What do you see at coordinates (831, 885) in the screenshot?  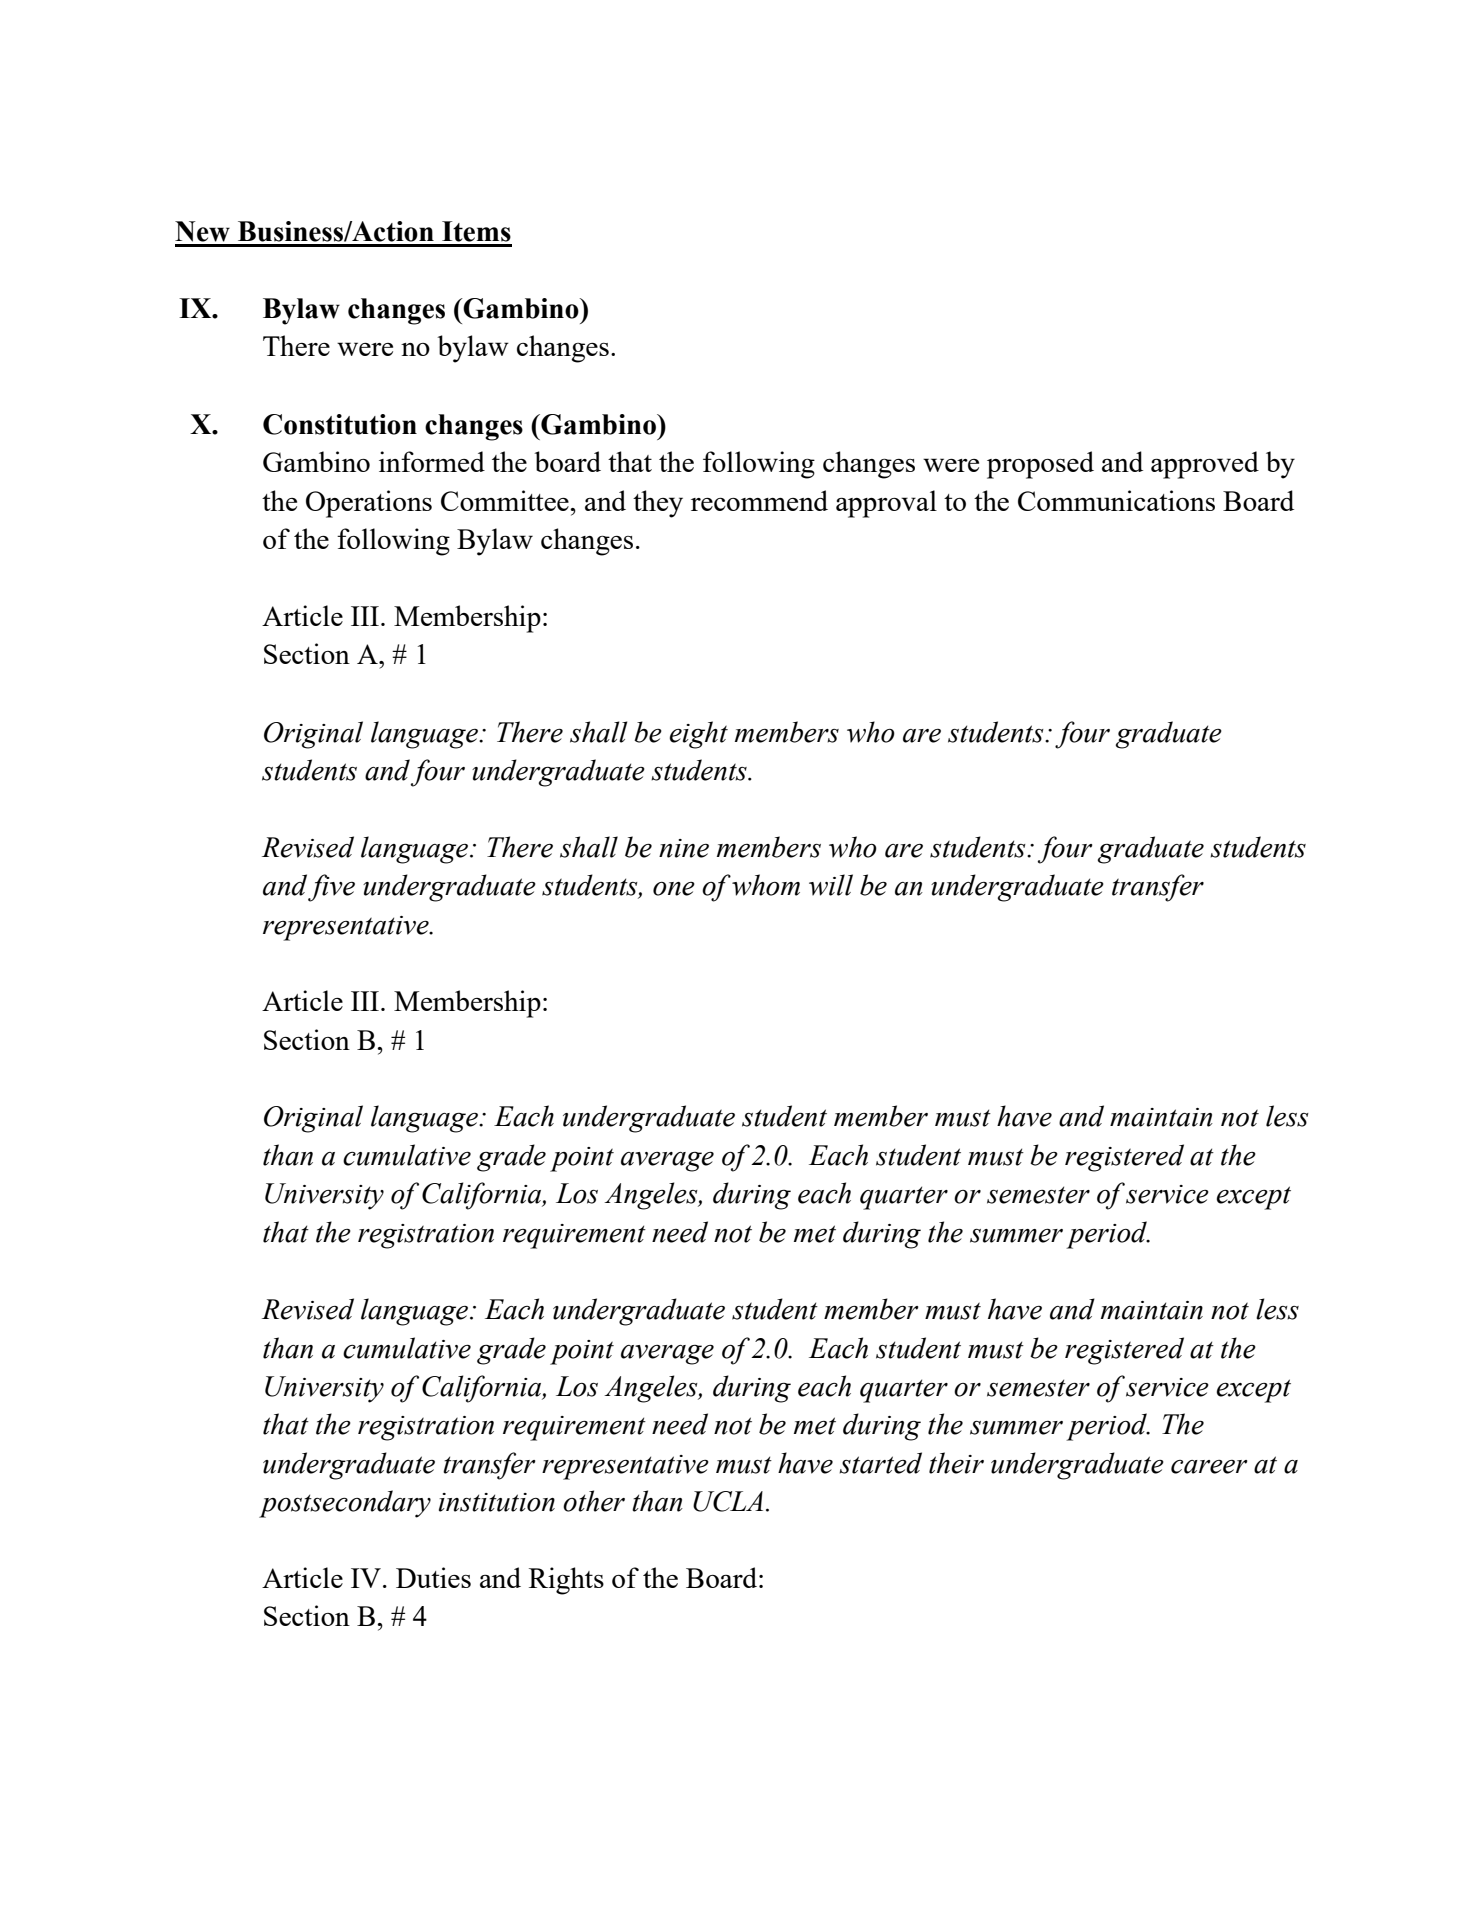 I see `will` at bounding box center [831, 885].
